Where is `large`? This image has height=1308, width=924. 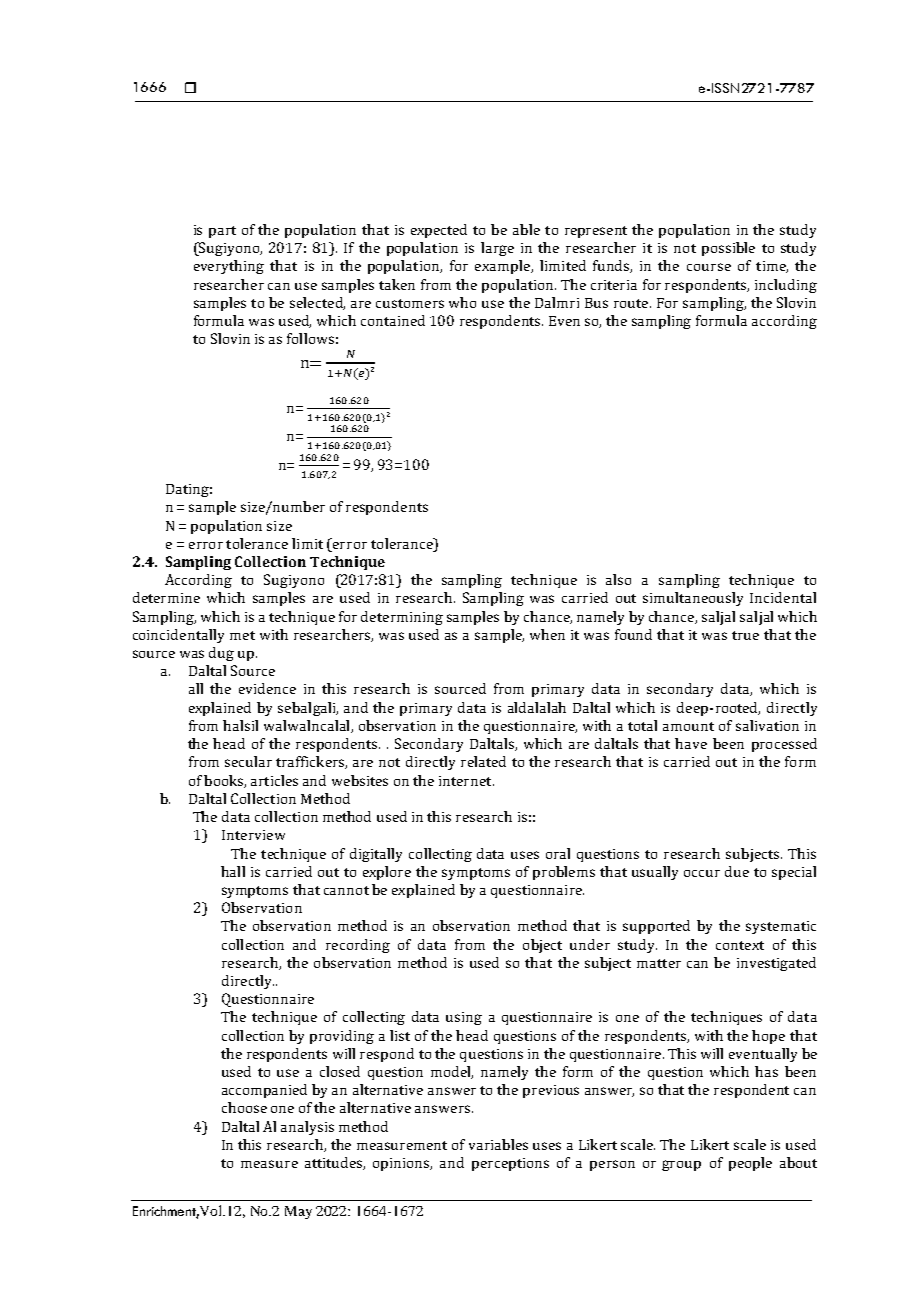
large is located at coordinates (497, 249).
